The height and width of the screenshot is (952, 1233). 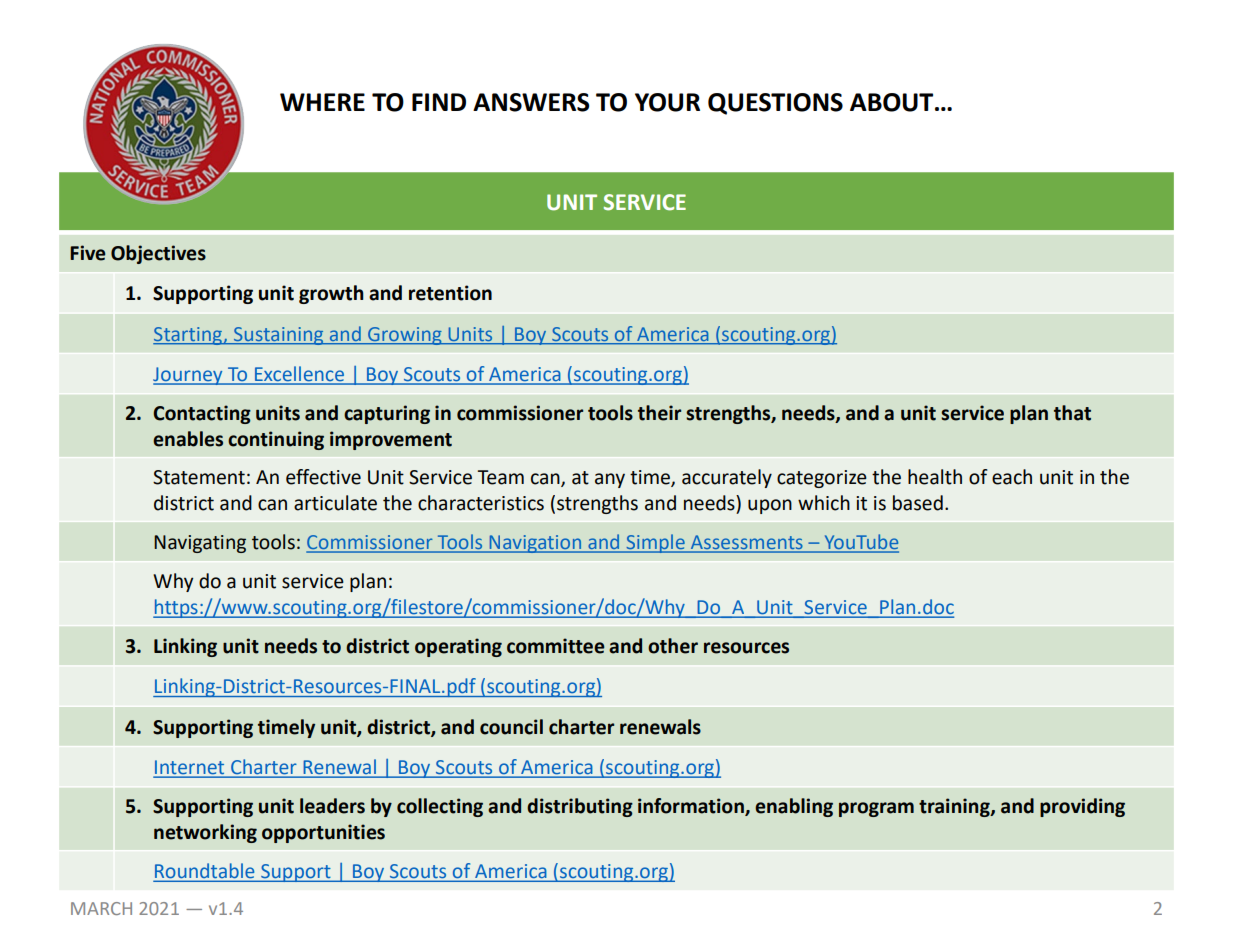 I want to click on based, so click(x=918, y=503).
